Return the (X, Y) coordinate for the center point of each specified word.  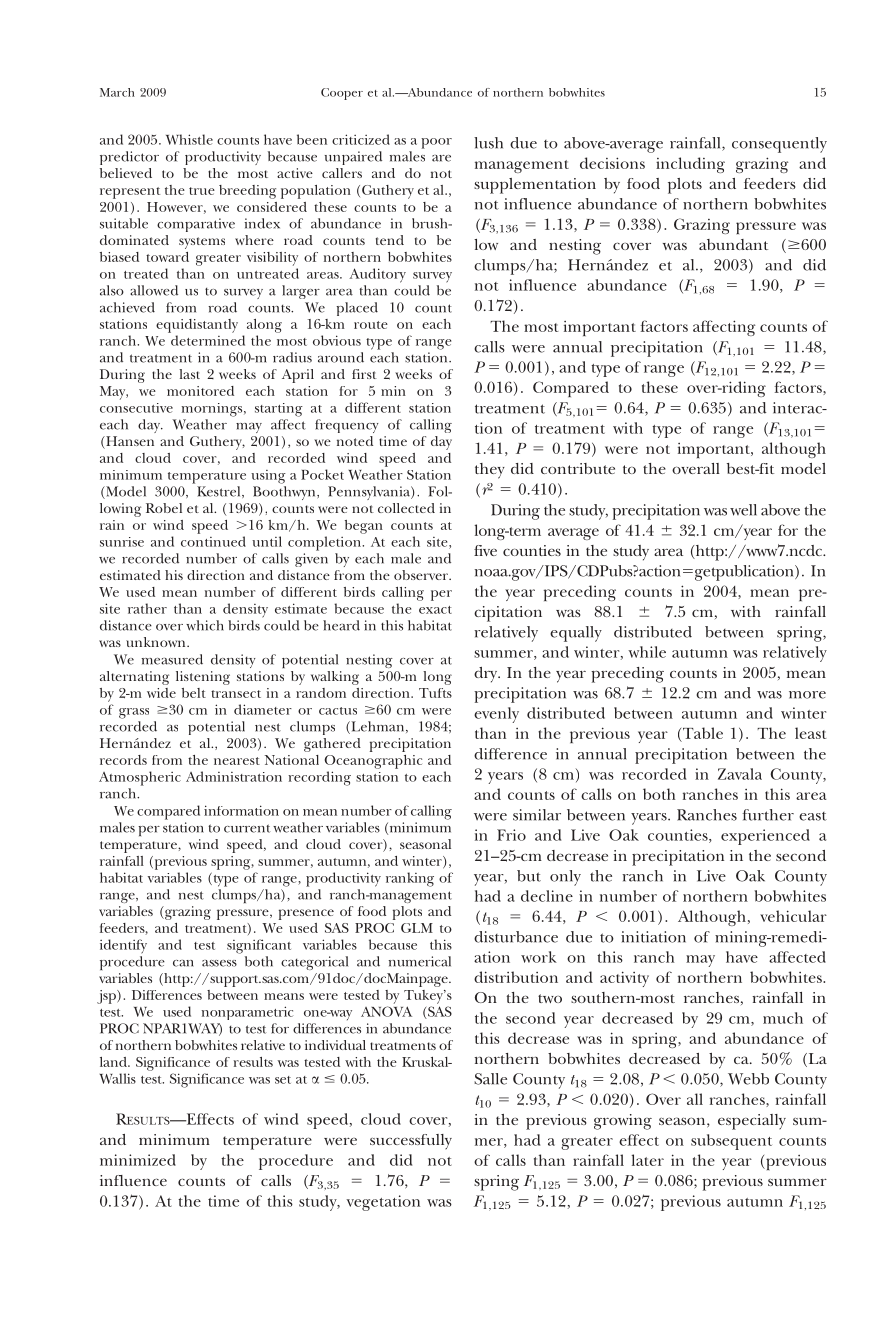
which (205, 625)
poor (436, 143)
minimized (138, 1160)
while (647, 652)
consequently (779, 145)
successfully (411, 1141)
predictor (129, 158)
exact (435, 610)
